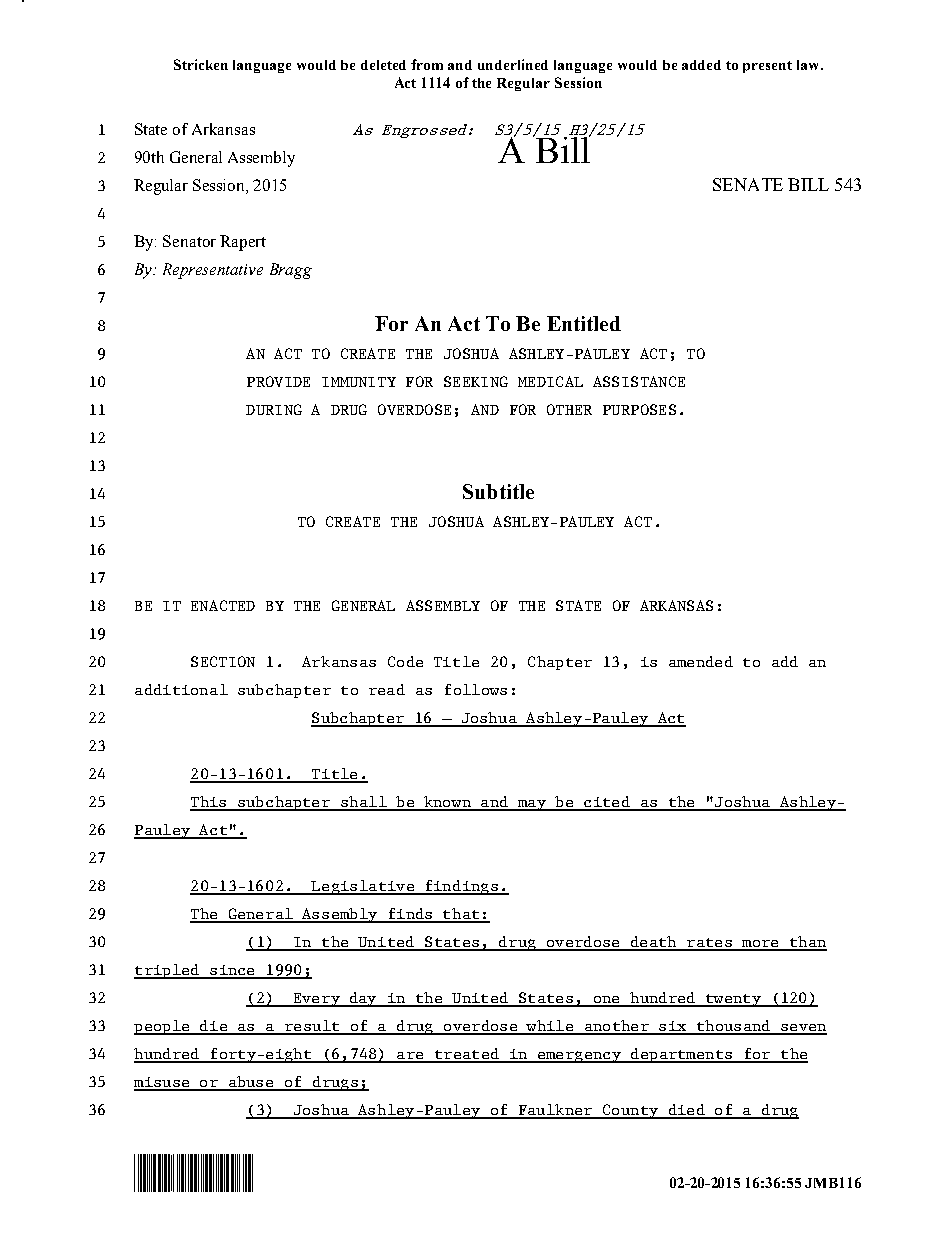  Describe the element at coordinates (639, 381) in the screenshot. I see `ASSISTANCE` at that location.
